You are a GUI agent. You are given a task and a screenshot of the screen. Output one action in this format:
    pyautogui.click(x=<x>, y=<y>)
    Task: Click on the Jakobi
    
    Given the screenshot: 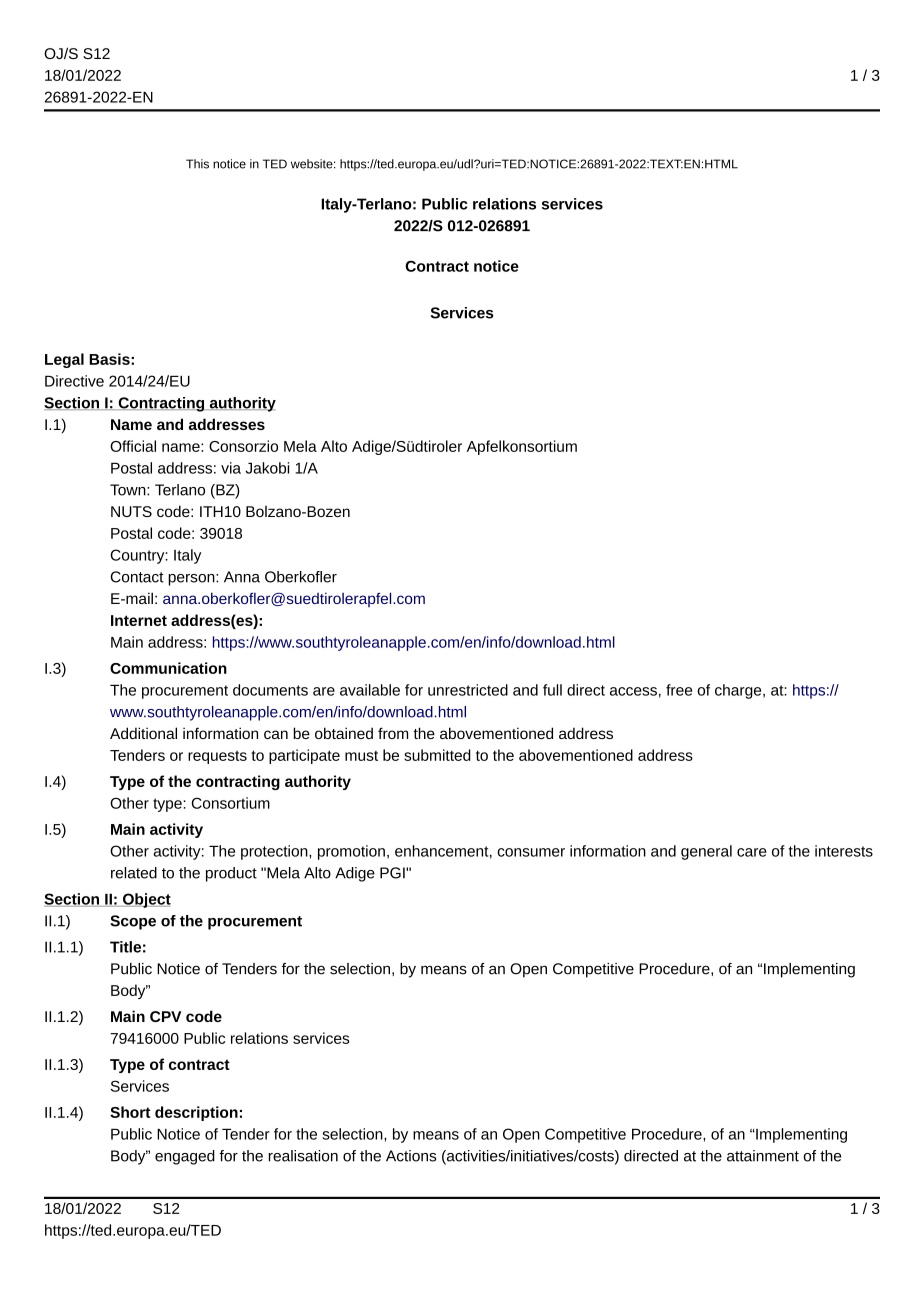 What is the action you would take?
    pyautogui.click(x=267, y=468)
